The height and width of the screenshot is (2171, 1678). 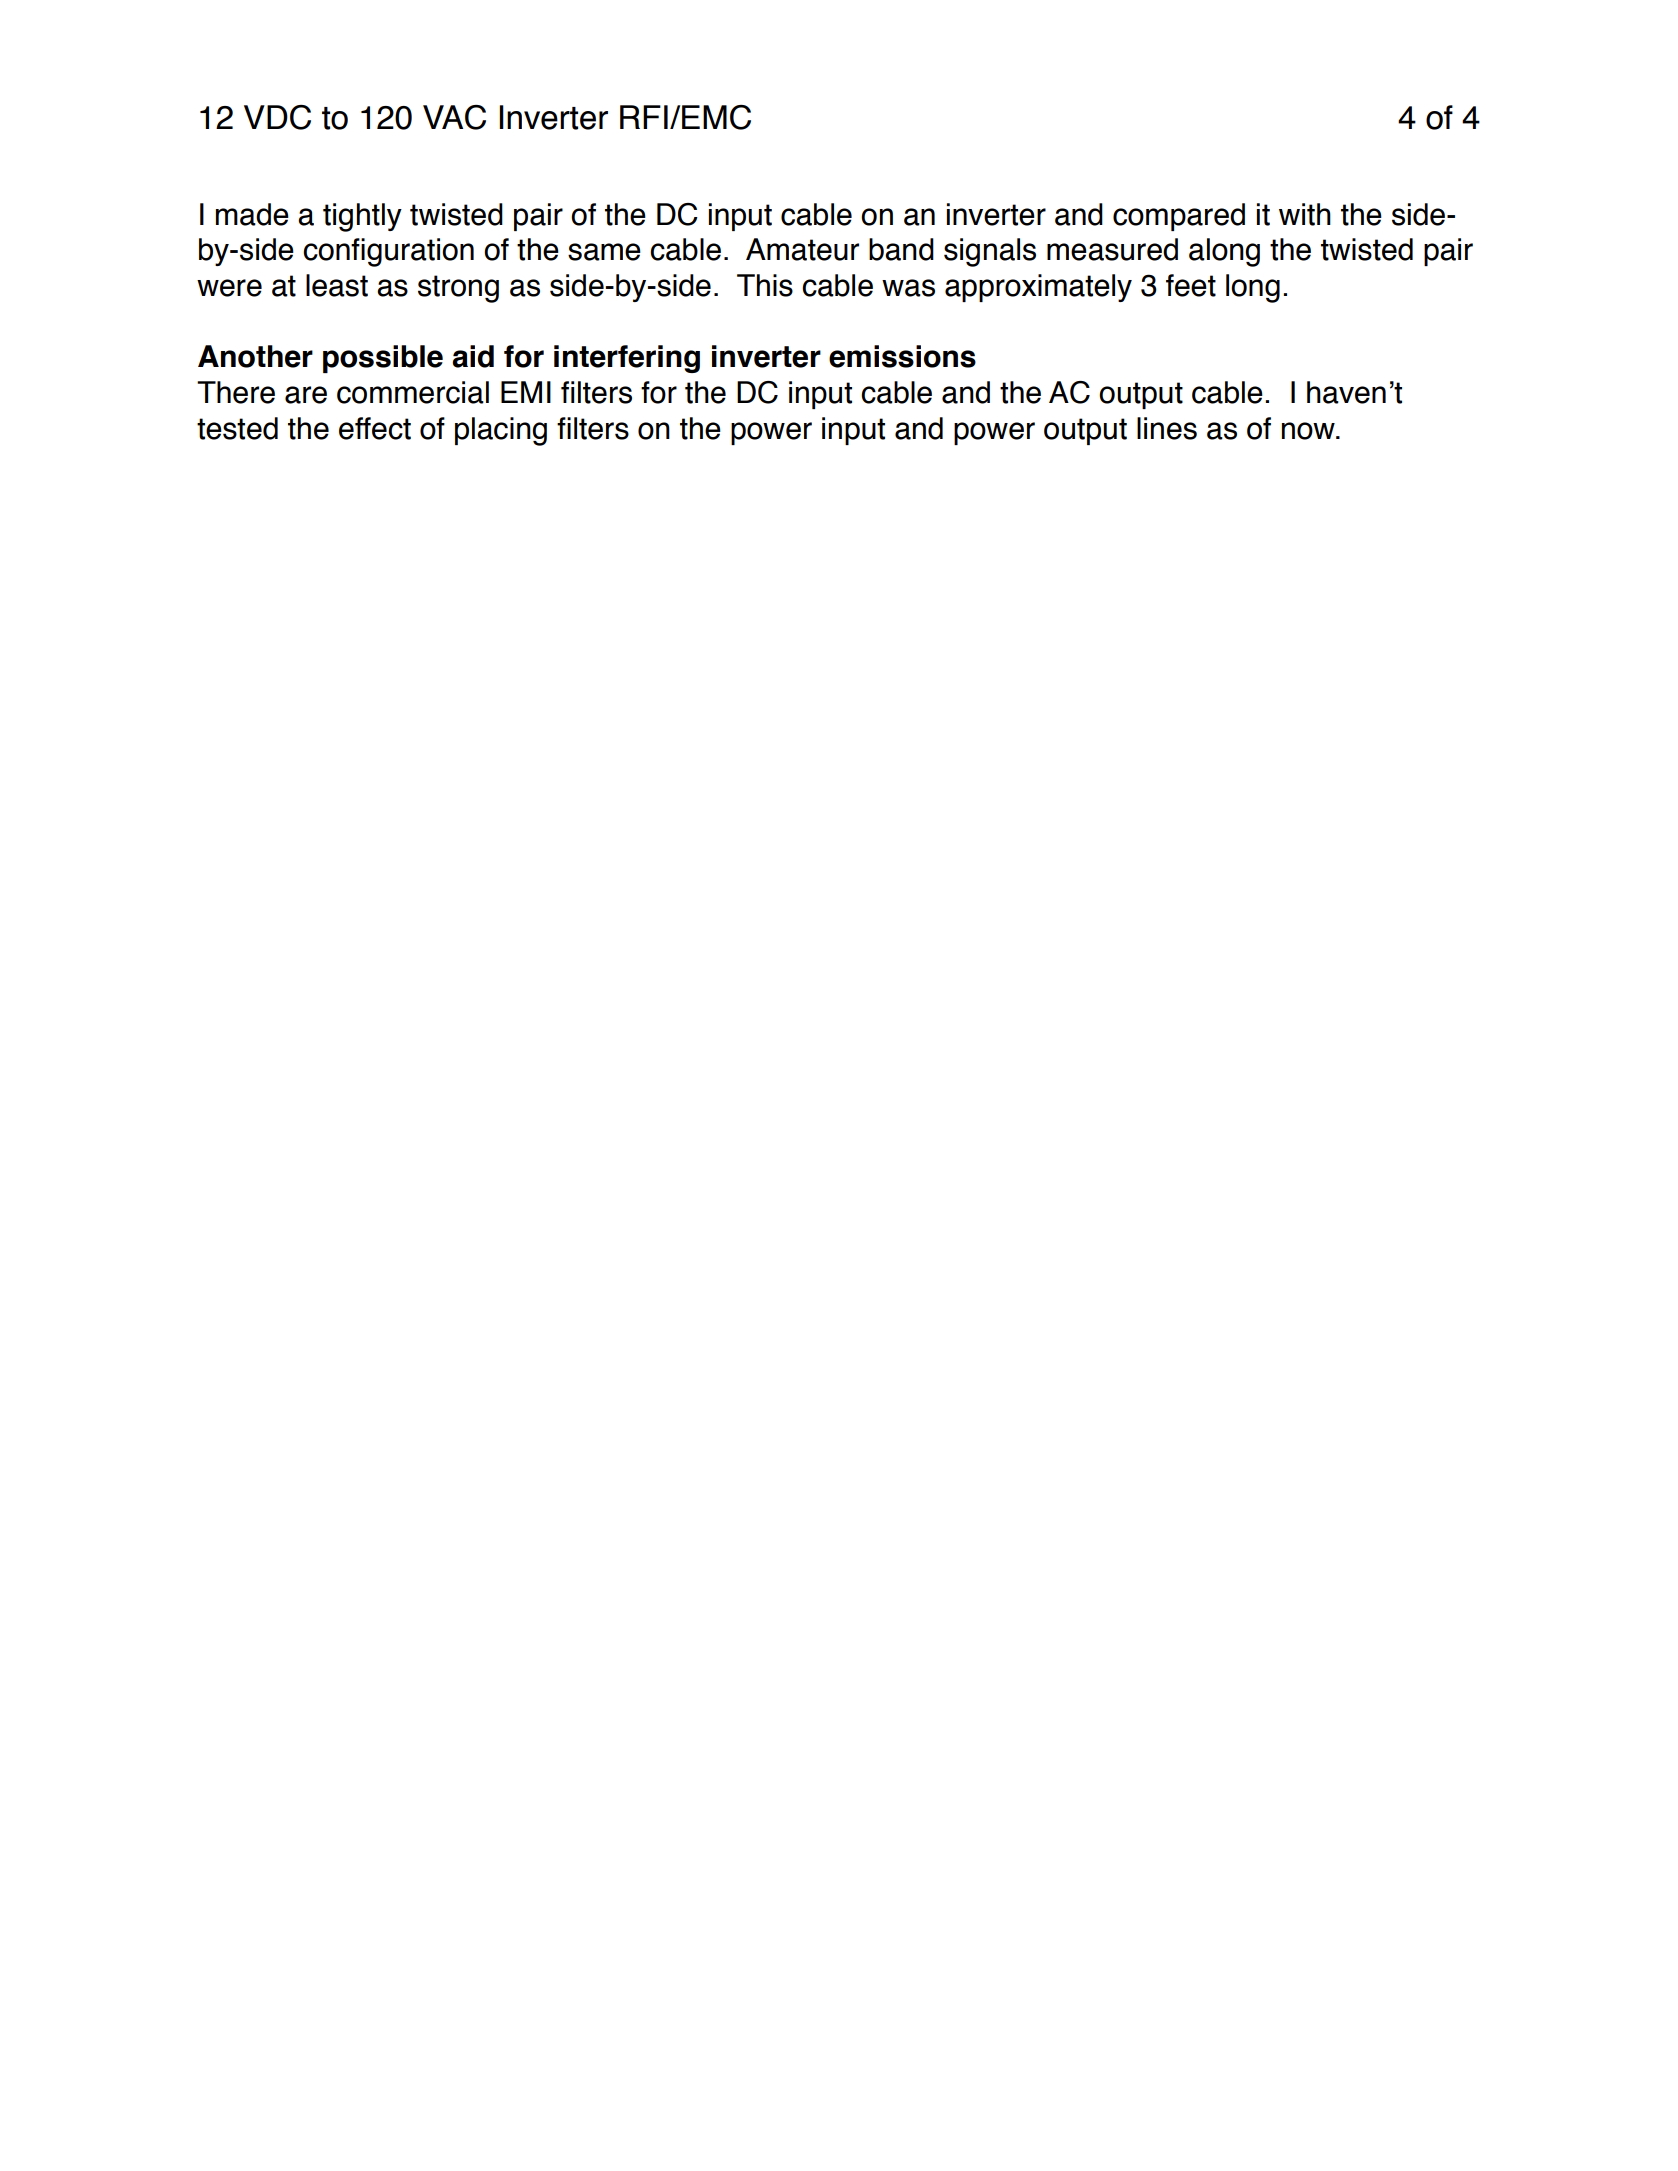 I want to click on possible, so click(x=383, y=359).
